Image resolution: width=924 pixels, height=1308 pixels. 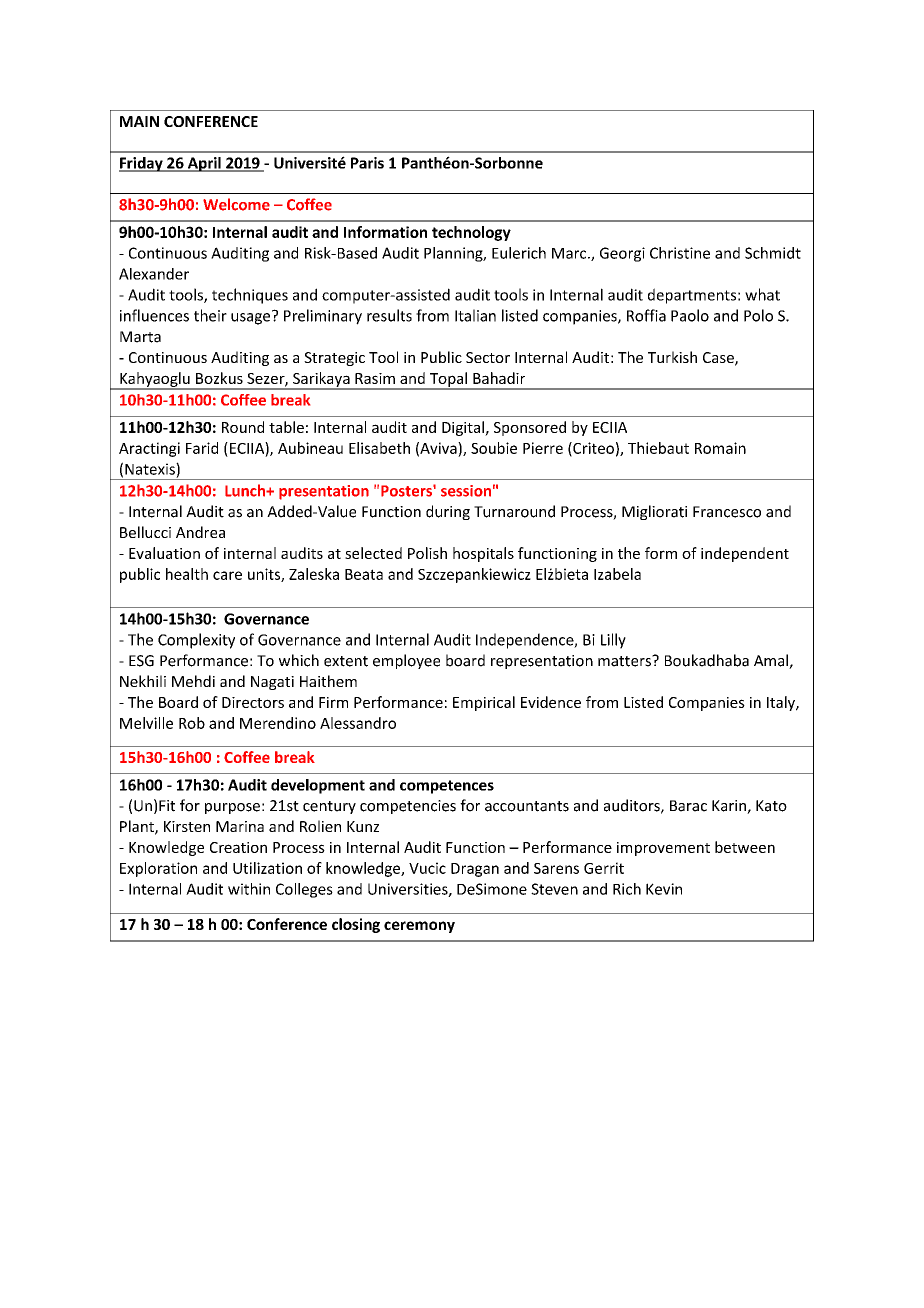 I want to click on matters, so click(x=625, y=661).
